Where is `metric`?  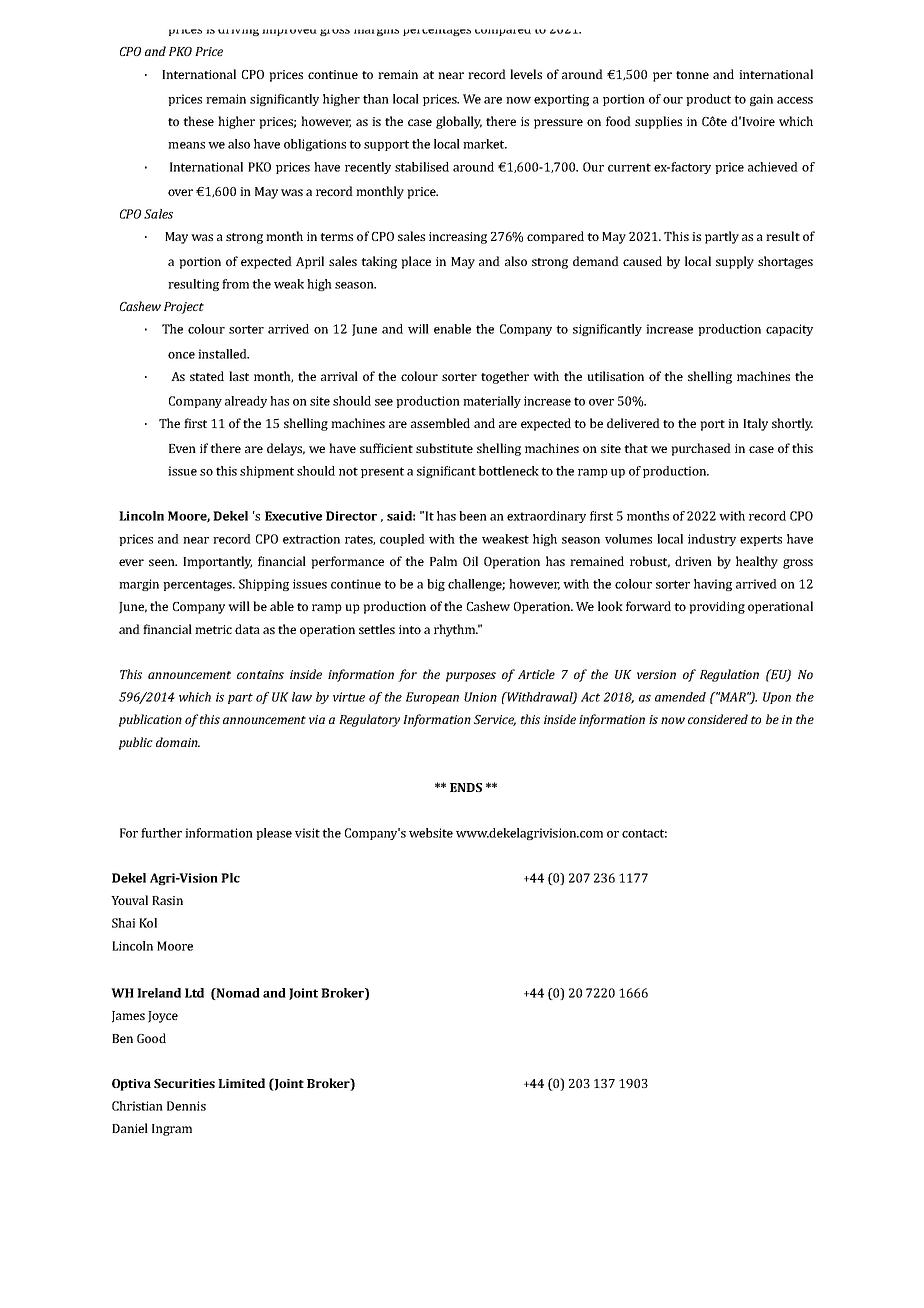 metric is located at coordinates (213, 629).
